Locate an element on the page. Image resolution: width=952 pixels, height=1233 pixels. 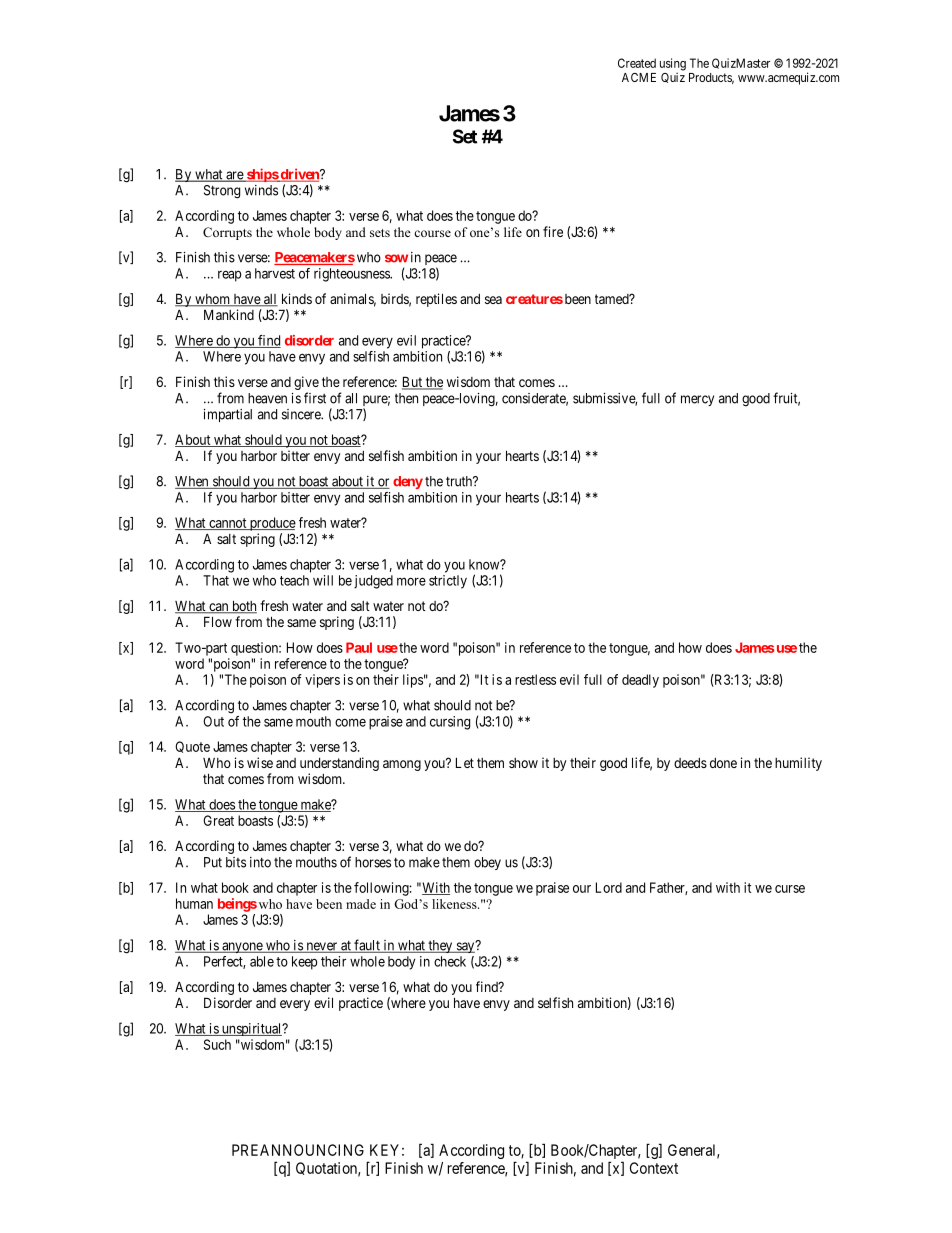
Context is located at coordinates (654, 1168).
